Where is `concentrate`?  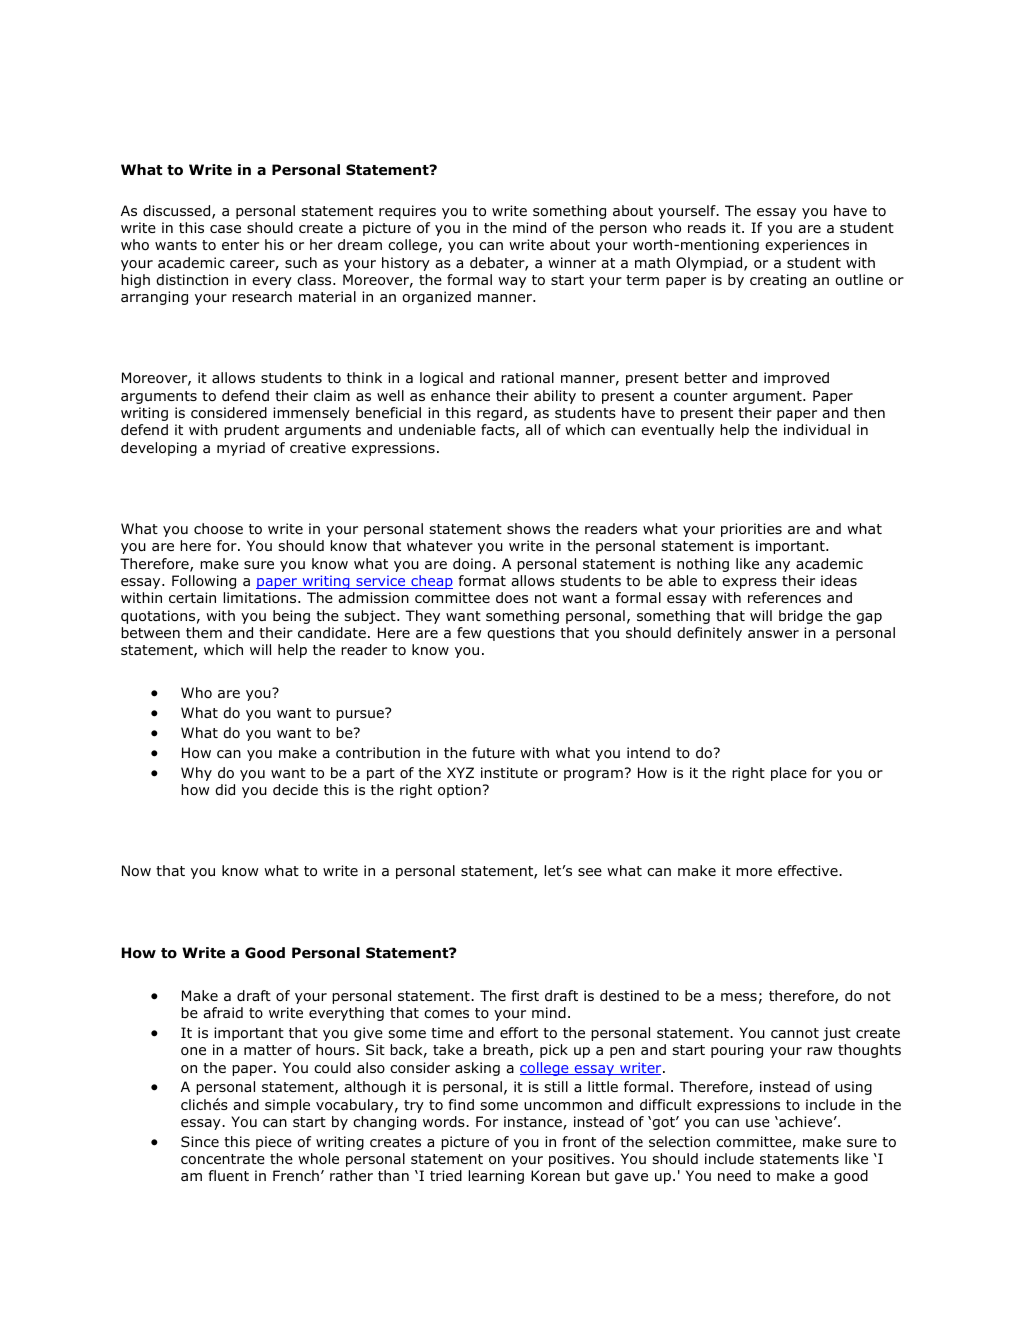 concentrate is located at coordinates (223, 1159).
